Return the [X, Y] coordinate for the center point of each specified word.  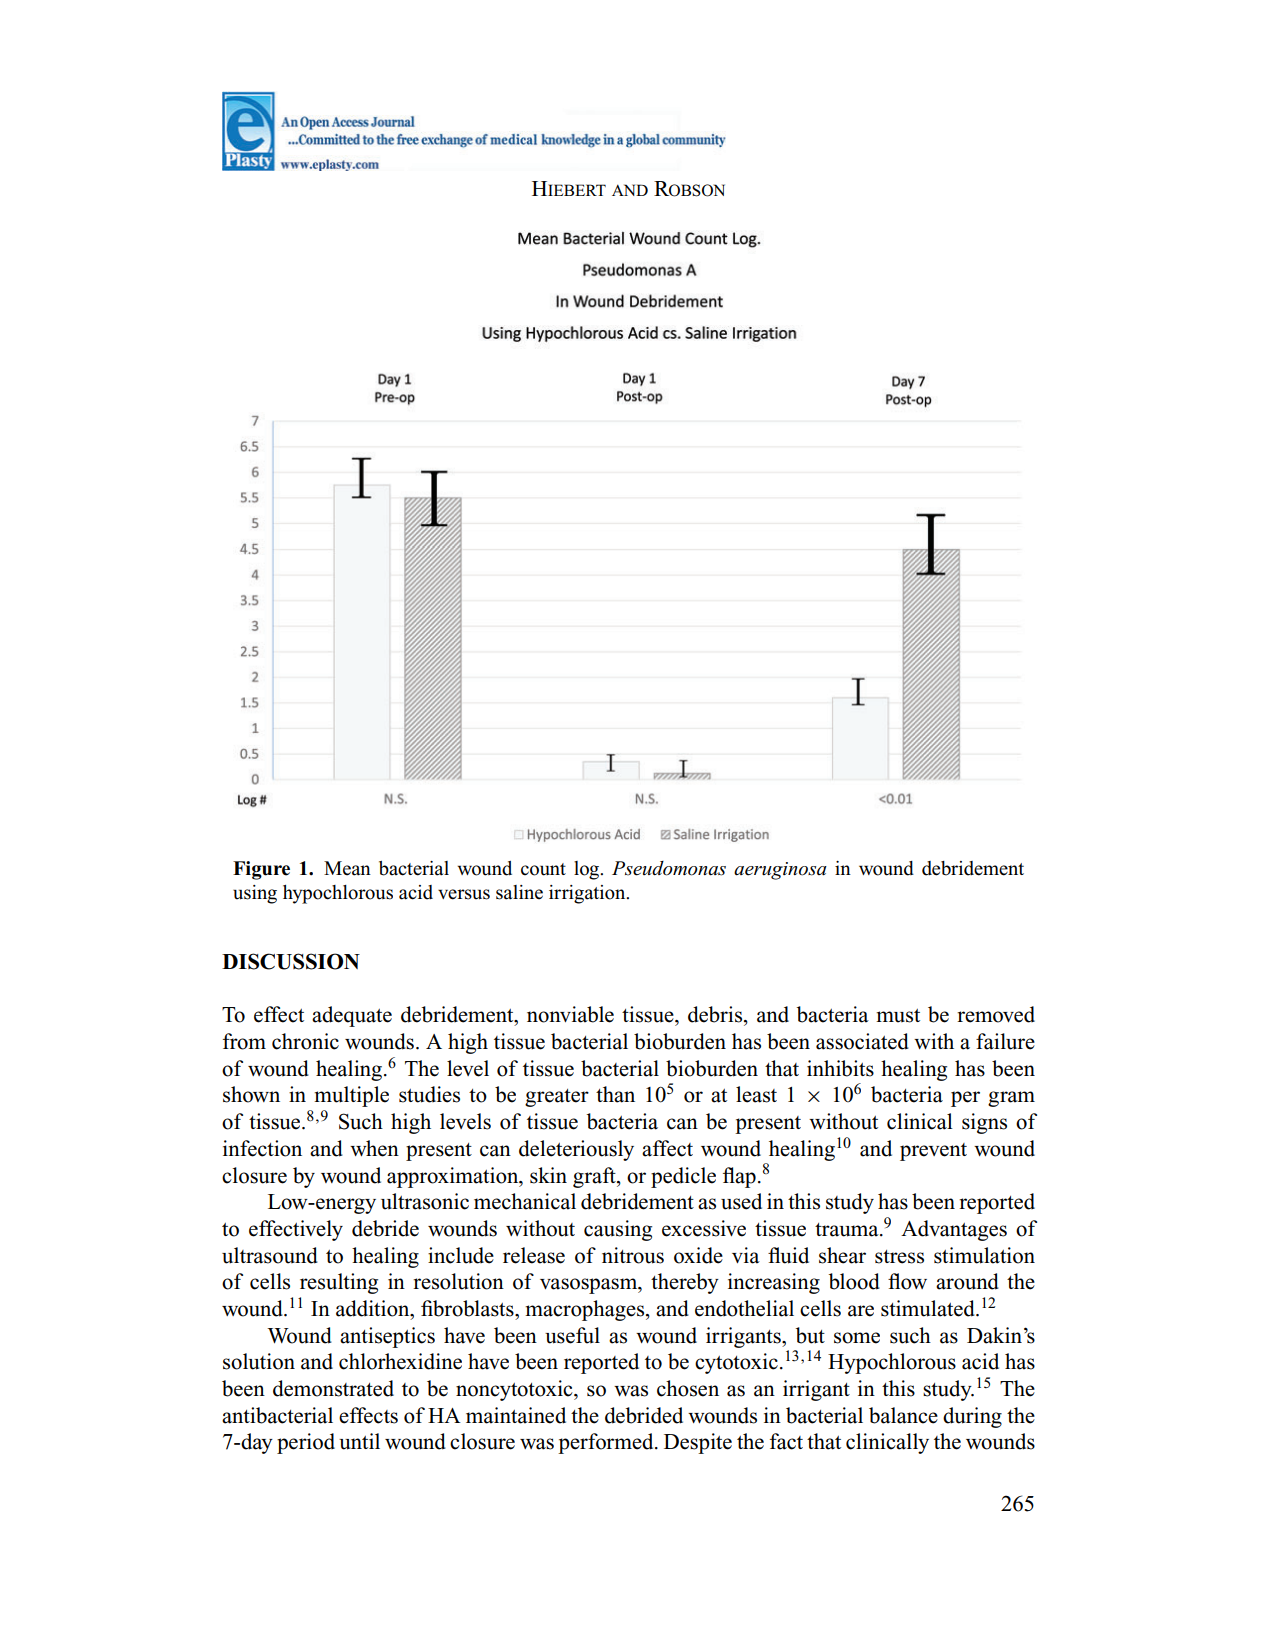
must [898, 1016]
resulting [339, 1283]
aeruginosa [780, 871]
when [374, 1148]
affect [667, 1148]
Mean [347, 868]
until [359, 1441]
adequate [352, 1016]
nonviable [570, 1014]
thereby [685, 1283]
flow [907, 1281]
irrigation [588, 894]
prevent [933, 1152]
